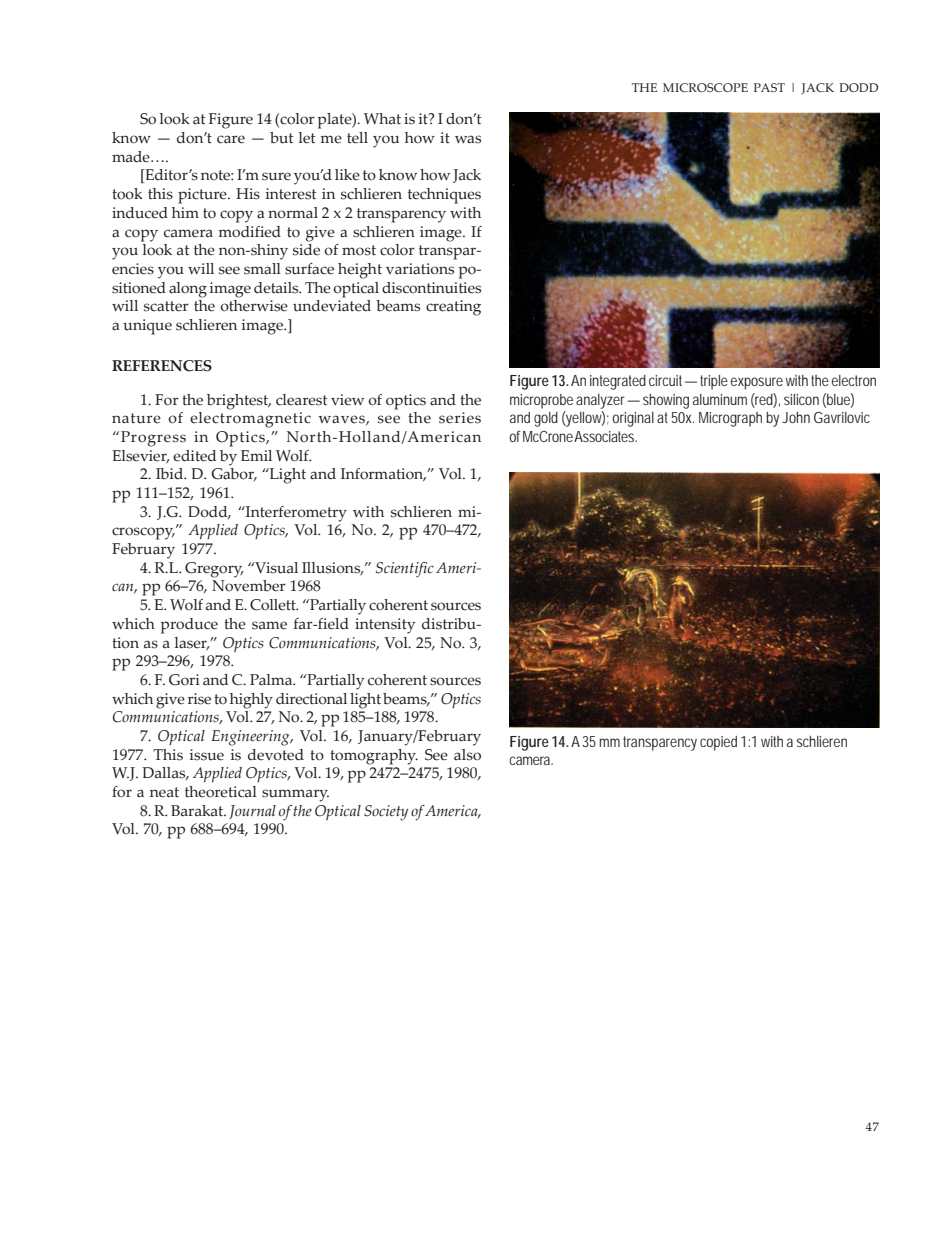 Image resolution: width=952 pixels, height=1233 pixels. I want to click on edited, so click(194, 456).
